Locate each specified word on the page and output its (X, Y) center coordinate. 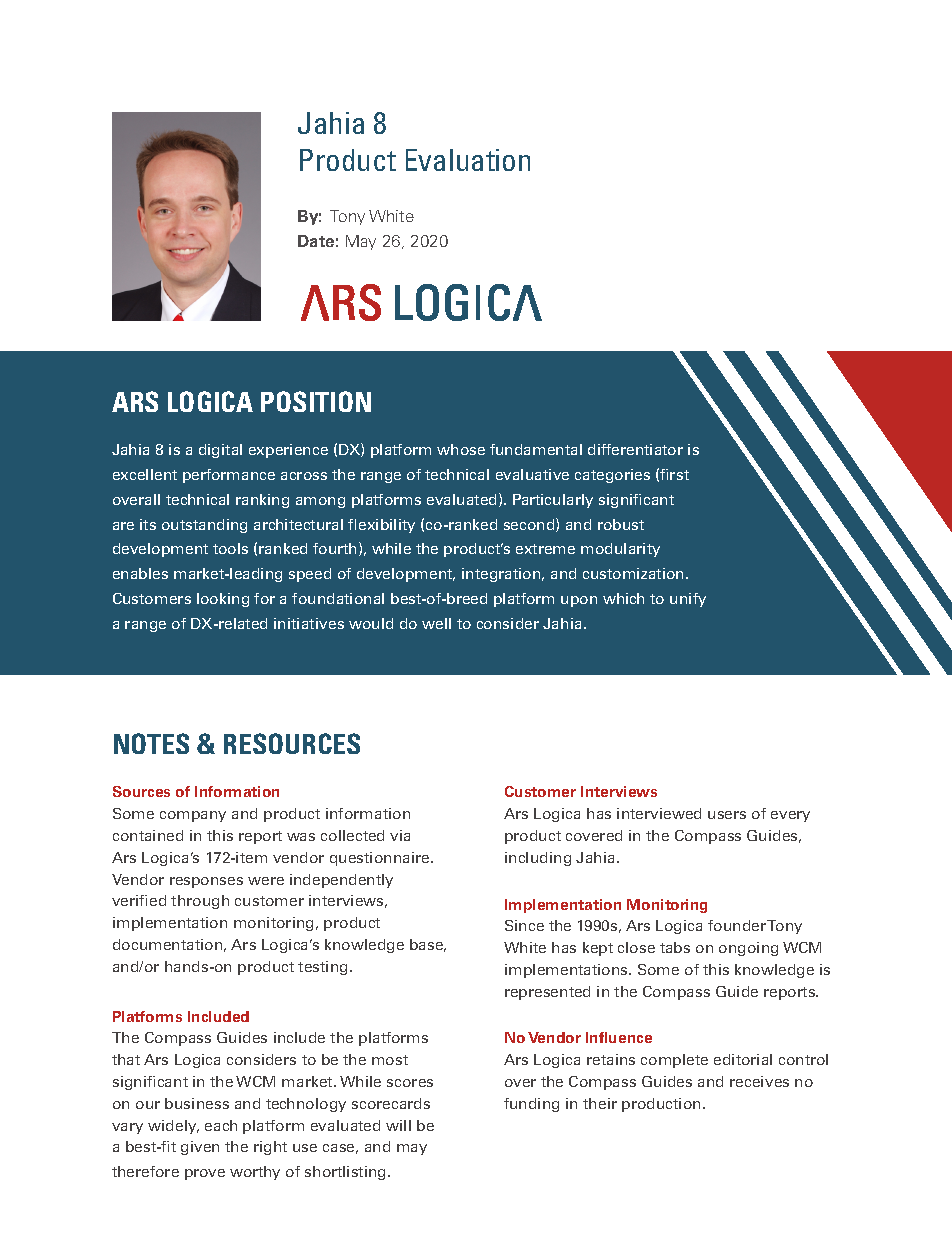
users (727, 815)
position (316, 401)
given (200, 1148)
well (436, 623)
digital (220, 451)
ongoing (748, 949)
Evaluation (468, 160)
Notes (151, 743)
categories (612, 476)
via (400, 835)
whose (461, 449)
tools (230, 548)
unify (688, 600)
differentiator (635, 449)
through (200, 902)
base (428, 945)
